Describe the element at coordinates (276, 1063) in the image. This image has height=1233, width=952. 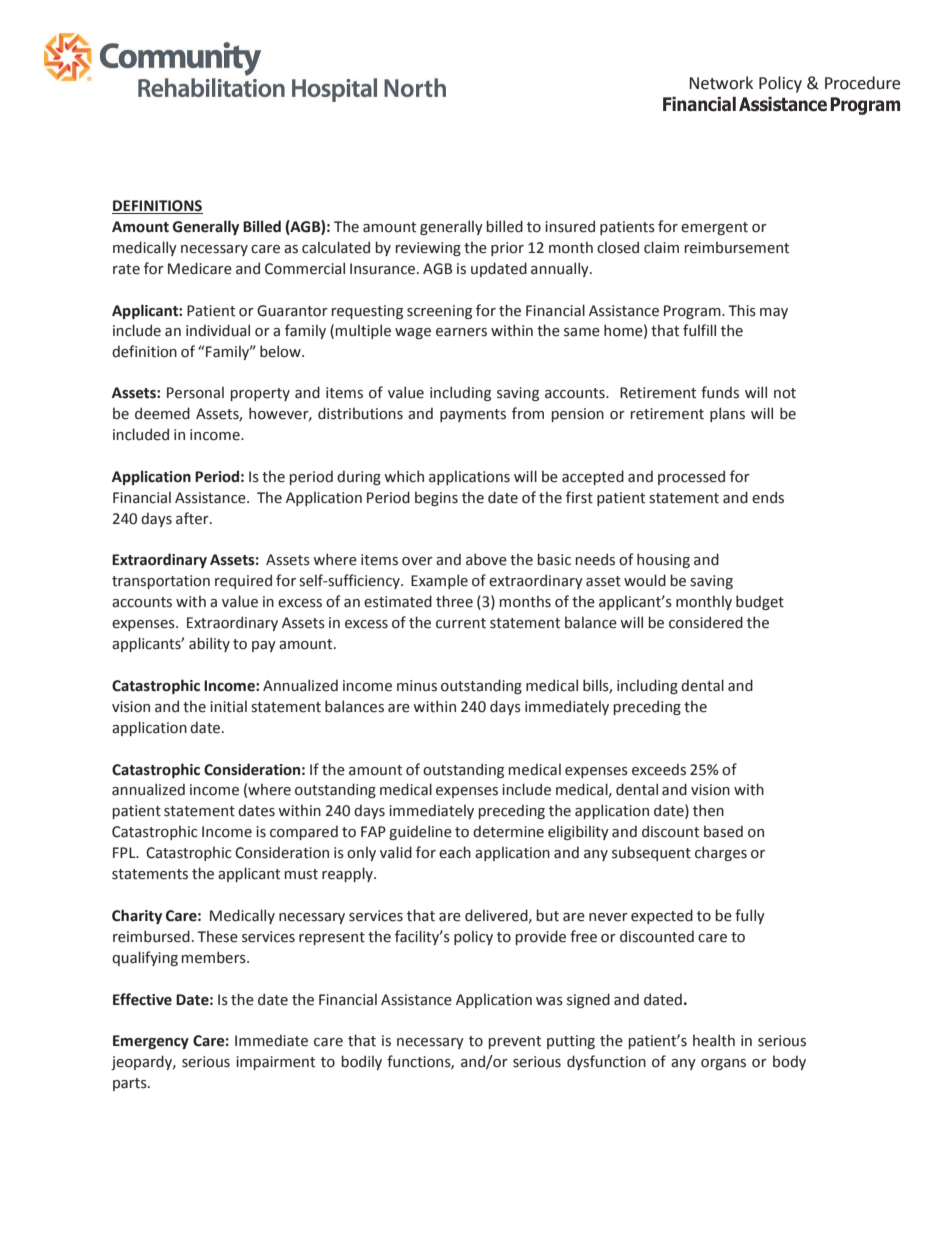
I see `impairment` at that location.
